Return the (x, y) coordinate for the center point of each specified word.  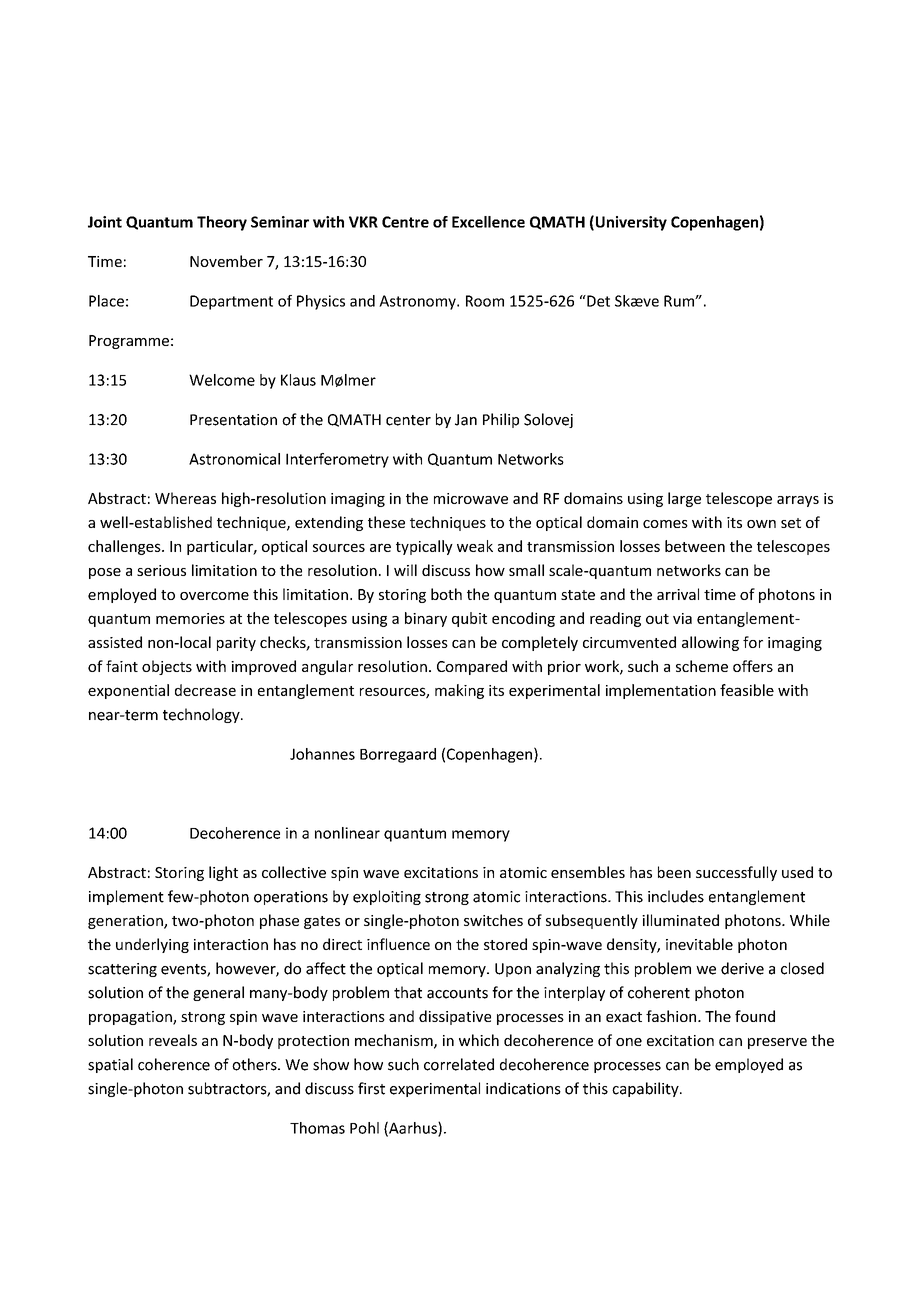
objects (167, 667)
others (255, 1064)
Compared (472, 667)
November (226, 261)
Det (597, 301)
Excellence (488, 222)
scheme (702, 666)
